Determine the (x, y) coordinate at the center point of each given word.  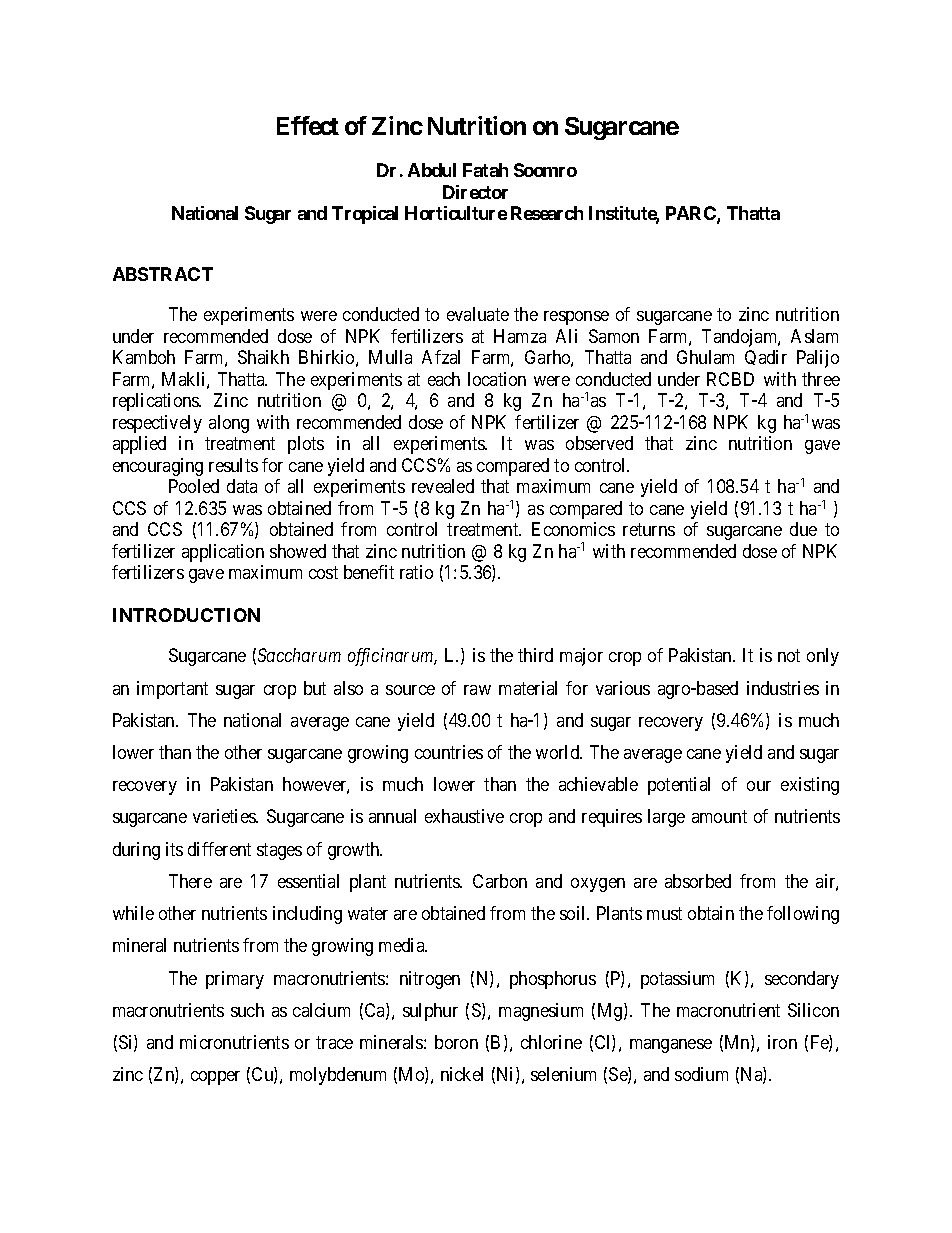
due (803, 529)
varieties (225, 816)
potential (679, 786)
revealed (443, 486)
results (233, 465)
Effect (308, 125)
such (247, 1010)
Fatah (485, 170)
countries (449, 752)
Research (547, 213)
